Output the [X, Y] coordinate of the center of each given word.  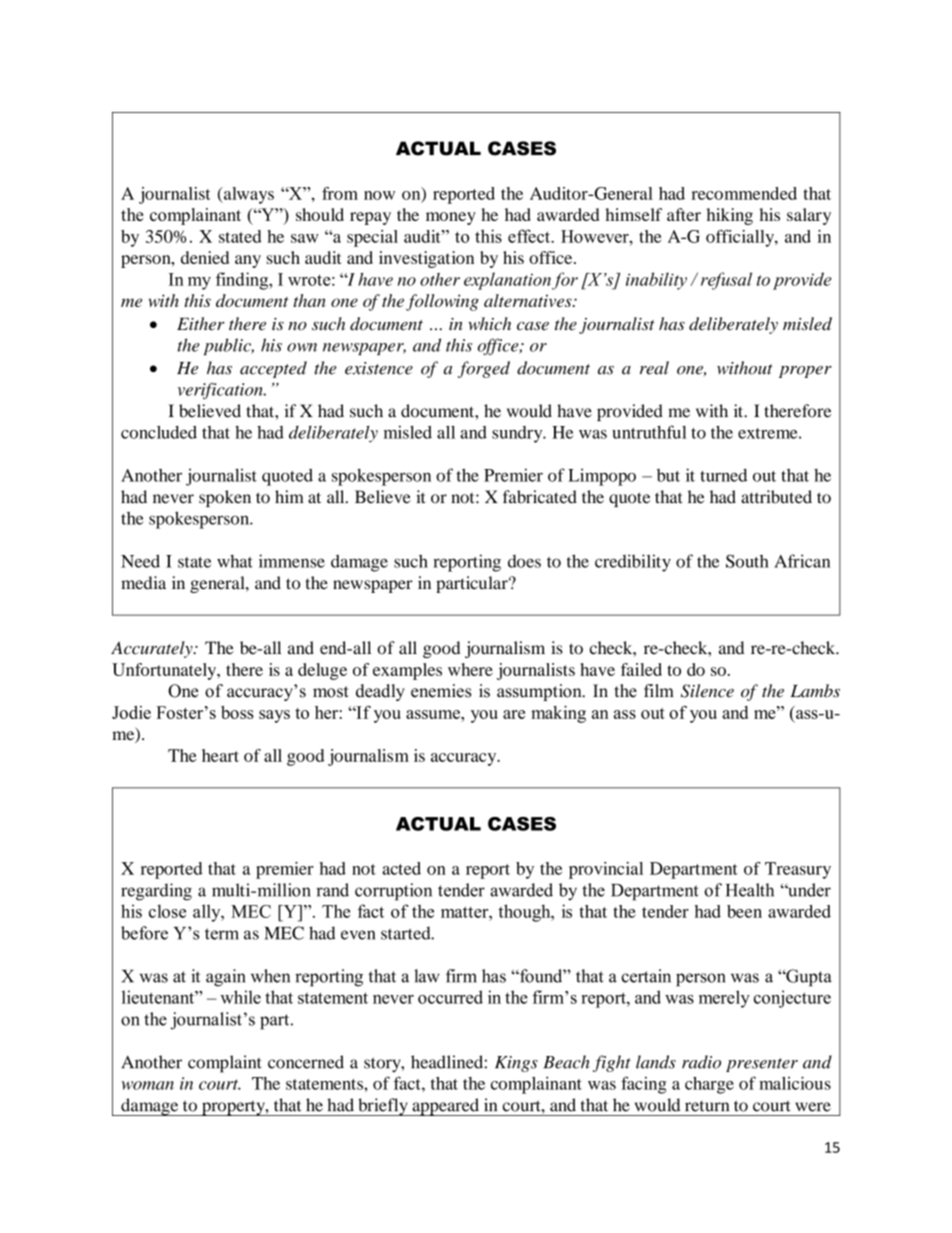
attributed [776, 497]
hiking [730, 216]
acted [401, 868]
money [451, 218]
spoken [225, 498]
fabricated [540, 497]
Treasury [798, 870]
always [248, 195]
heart [220, 755]
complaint [225, 1064]
